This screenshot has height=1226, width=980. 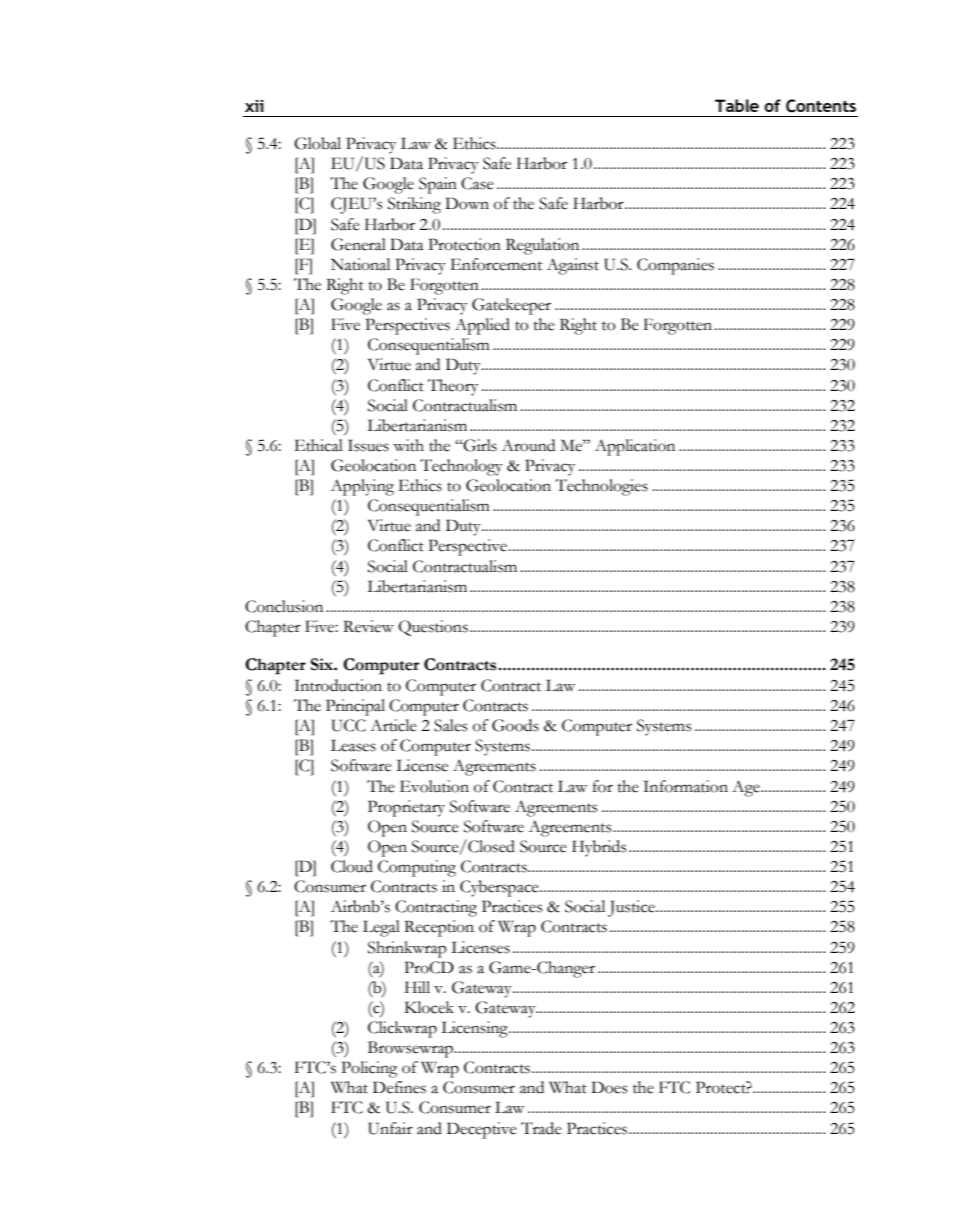 I want to click on Case, so click(x=477, y=183).
